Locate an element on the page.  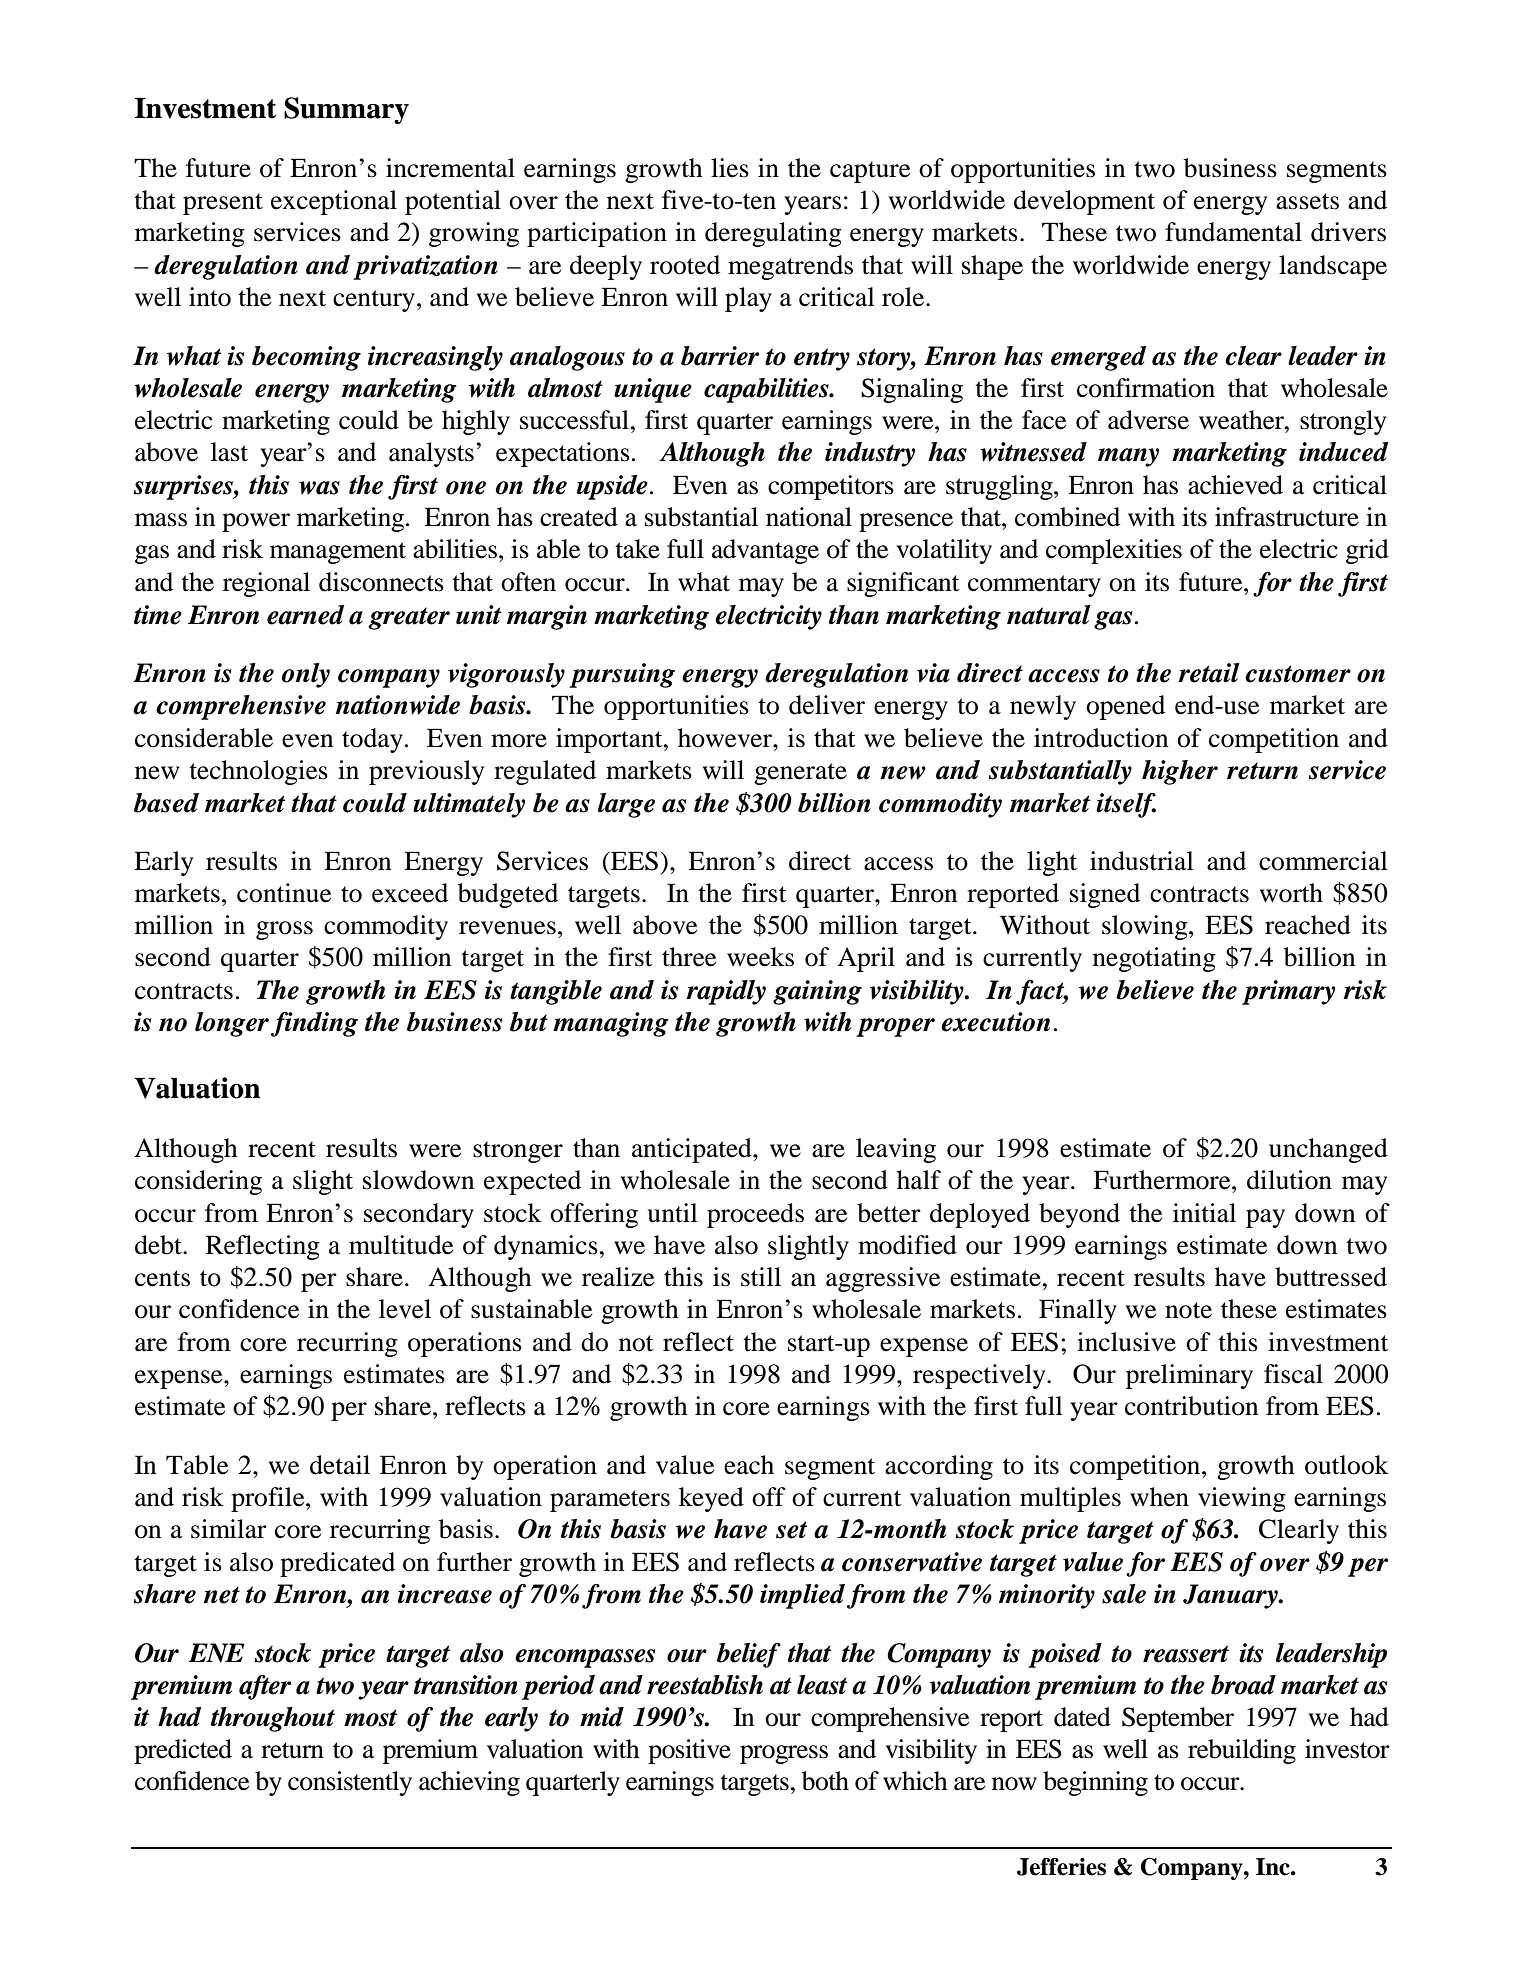
fundamental is located at coordinates (1233, 232).
